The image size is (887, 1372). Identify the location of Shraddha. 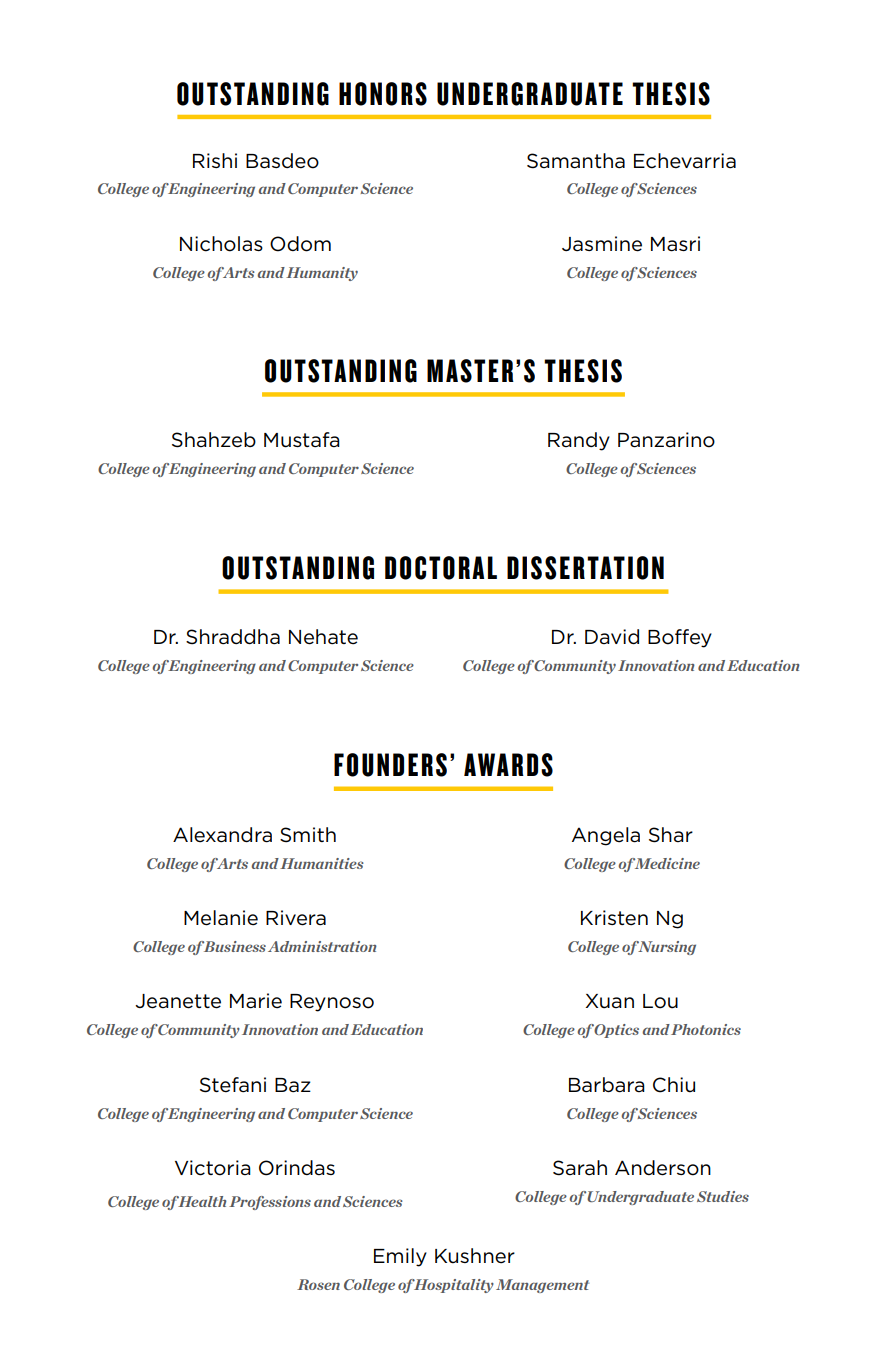
(233, 637).
